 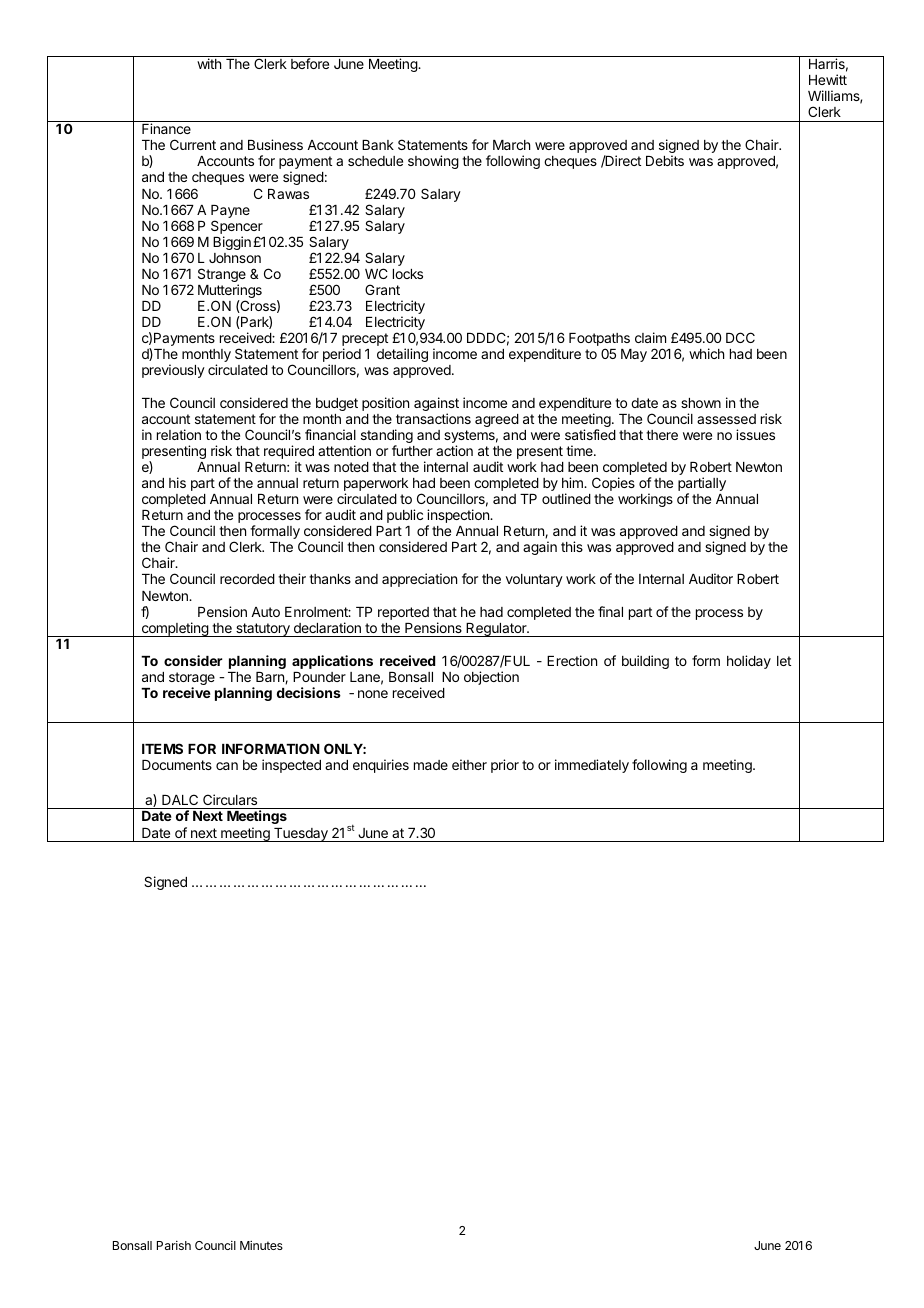 I want to click on agreed, so click(x=497, y=420).
